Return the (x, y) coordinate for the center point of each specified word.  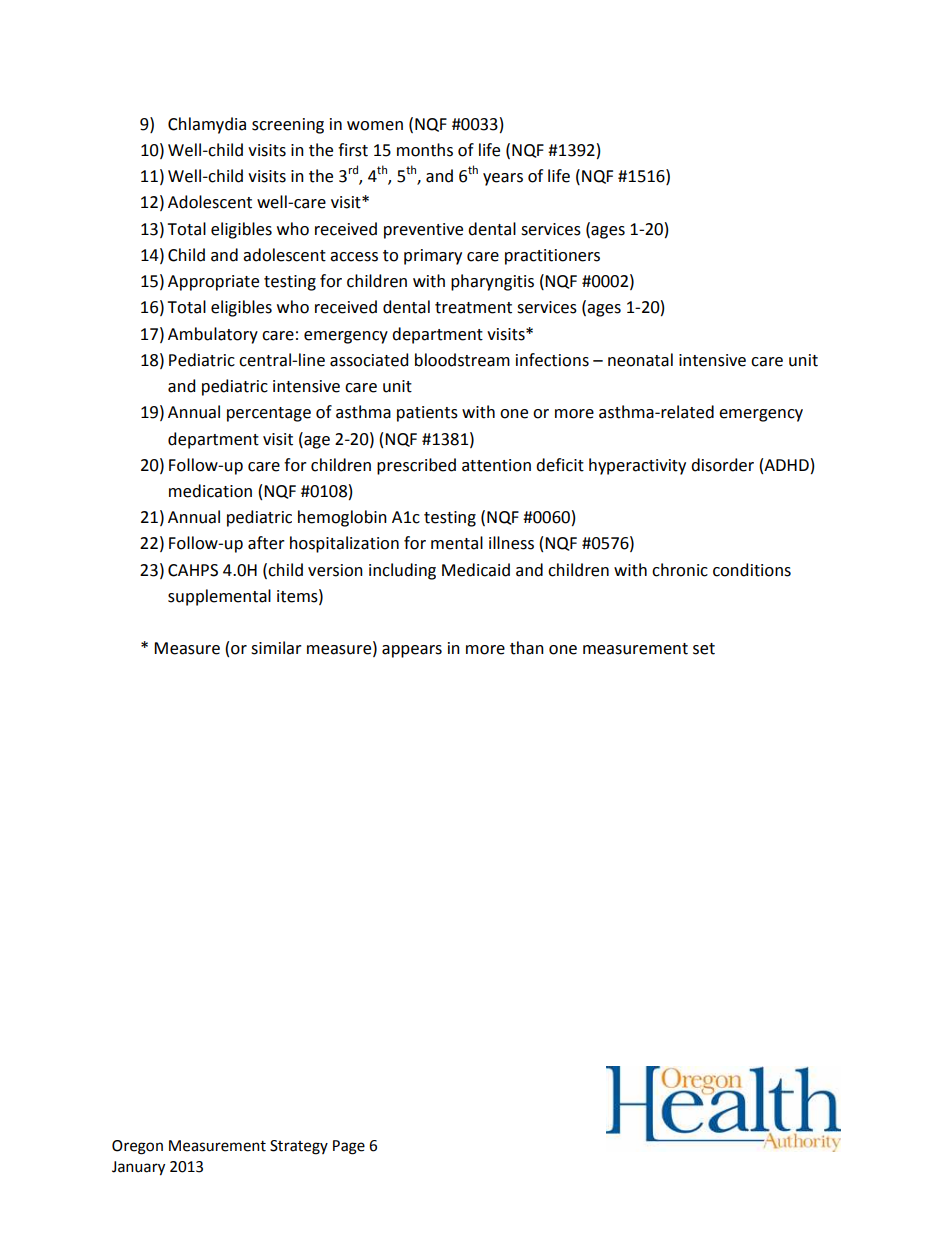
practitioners (552, 257)
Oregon (137, 1147)
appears (412, 651)
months (425, 150)
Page (349, 1147)
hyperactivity (637, 466)
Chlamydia (207, 125)
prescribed (416, 466)
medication (210, 491)
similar (276, 648)
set (704, 649)
